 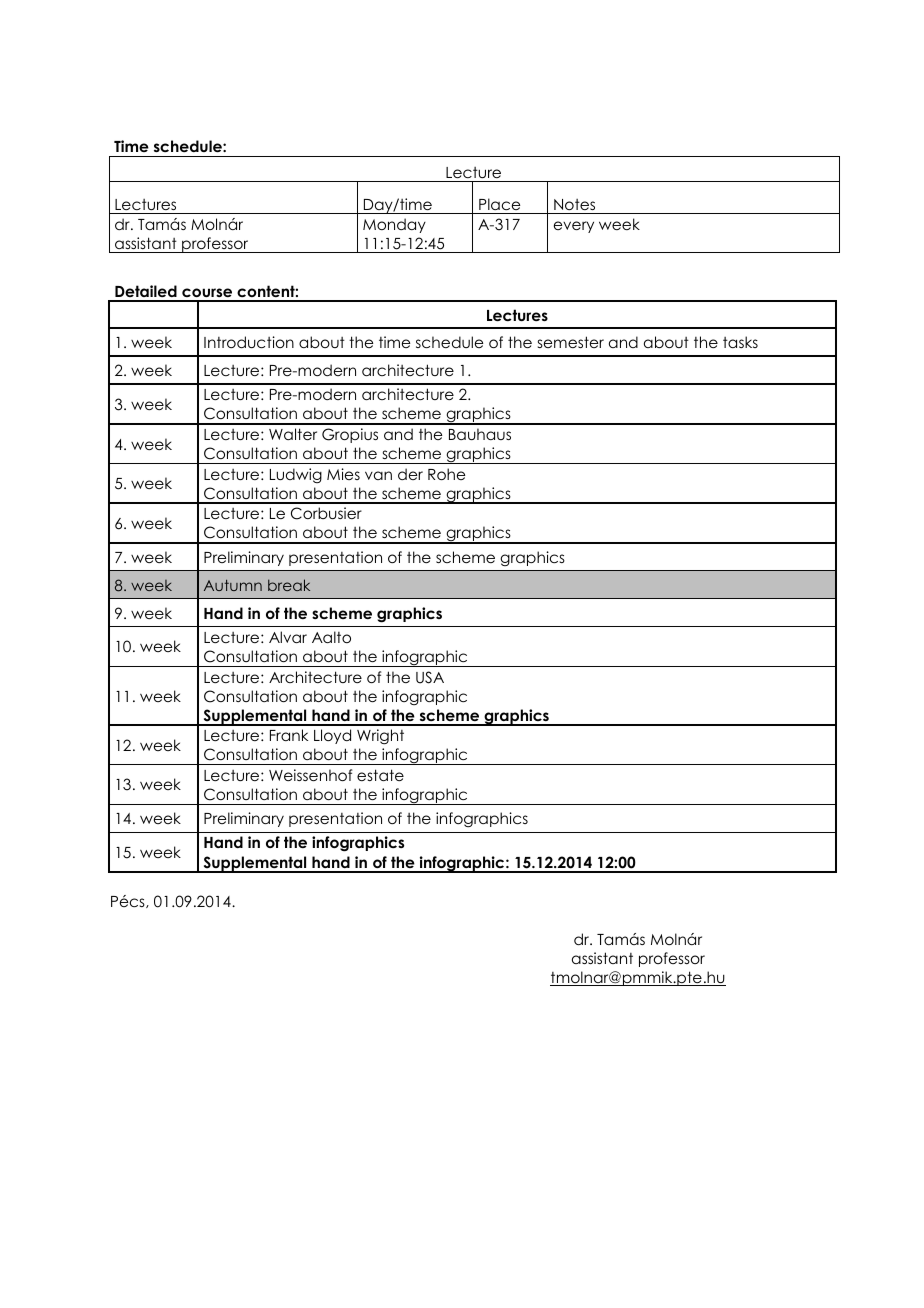 I want to click on Place, so click(x=499, y=204).
